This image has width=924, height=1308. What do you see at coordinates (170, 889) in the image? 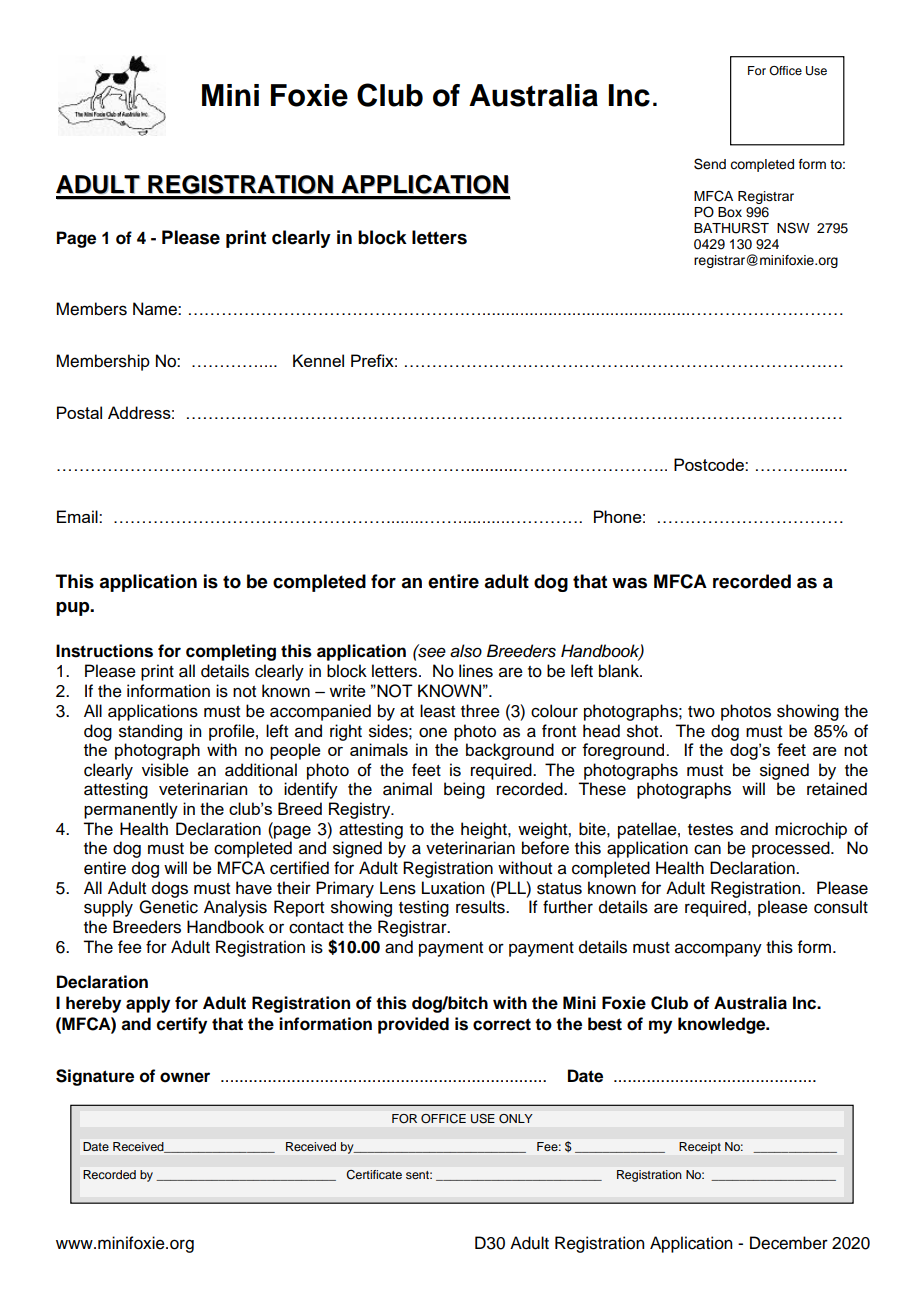
I see `dogs` at bounding box center [170, 889].
